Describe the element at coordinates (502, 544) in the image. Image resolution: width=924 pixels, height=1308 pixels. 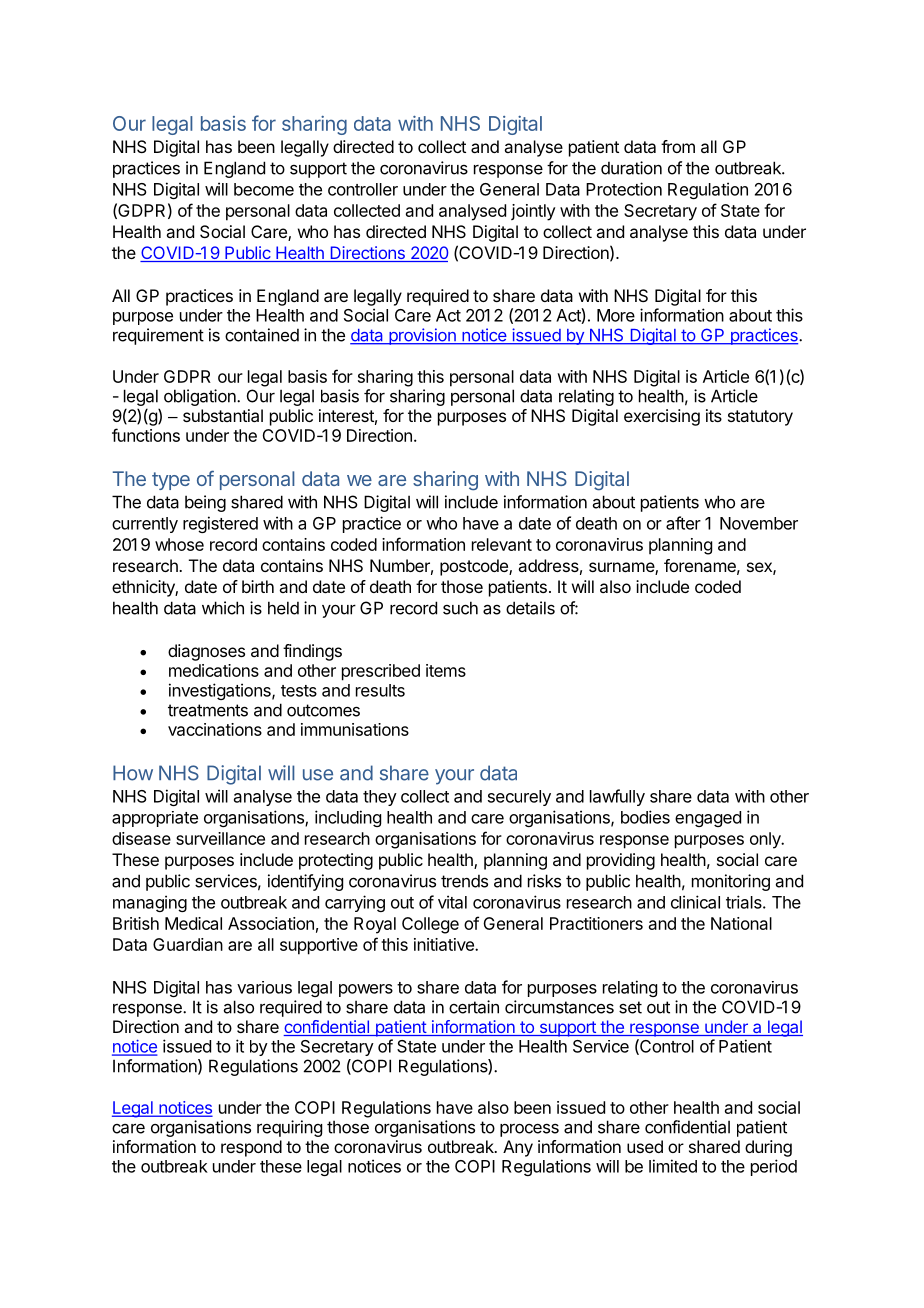
I see `relevant` at that location.
